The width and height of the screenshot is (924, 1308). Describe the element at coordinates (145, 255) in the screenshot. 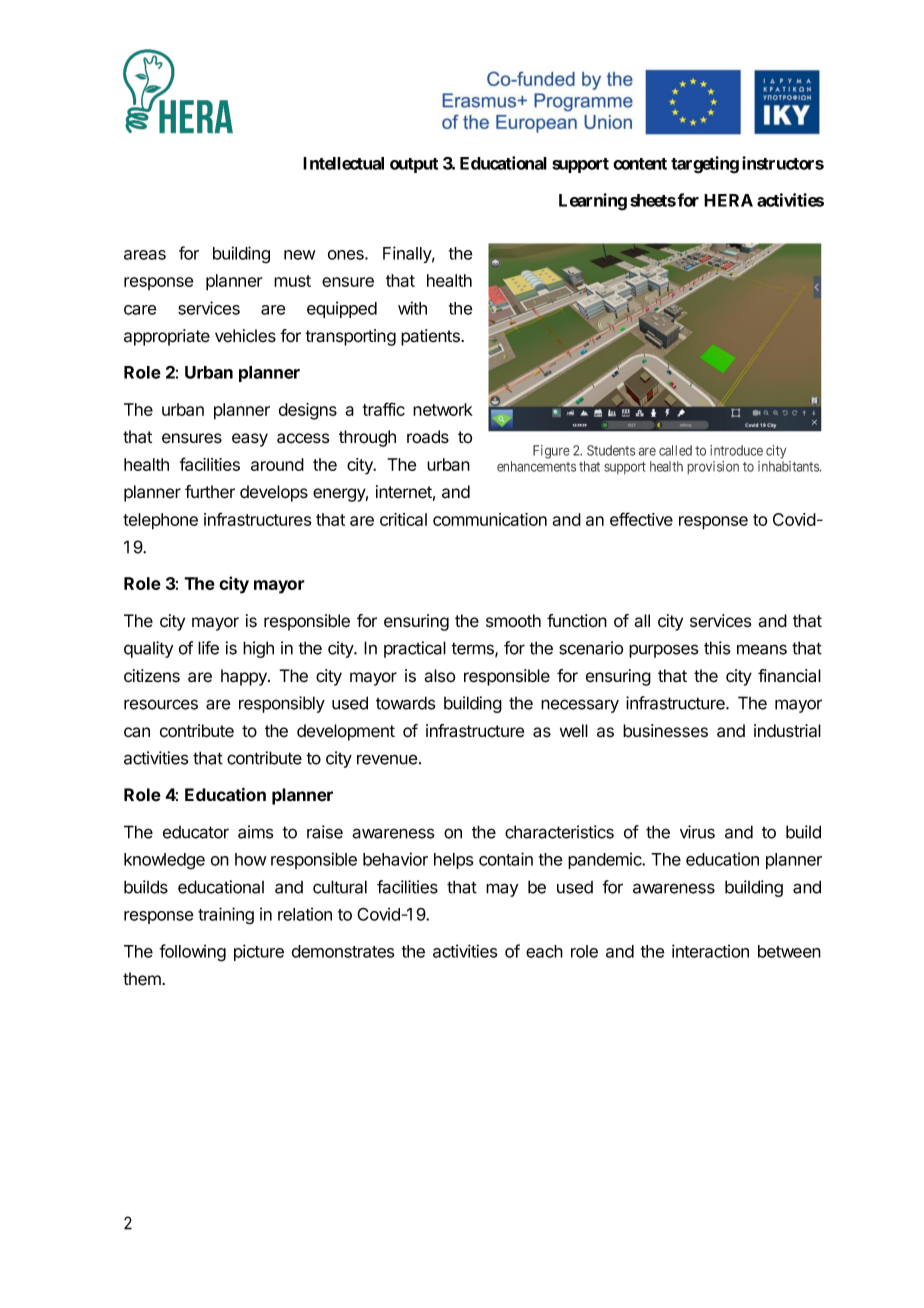

I see `areas` at that location.
